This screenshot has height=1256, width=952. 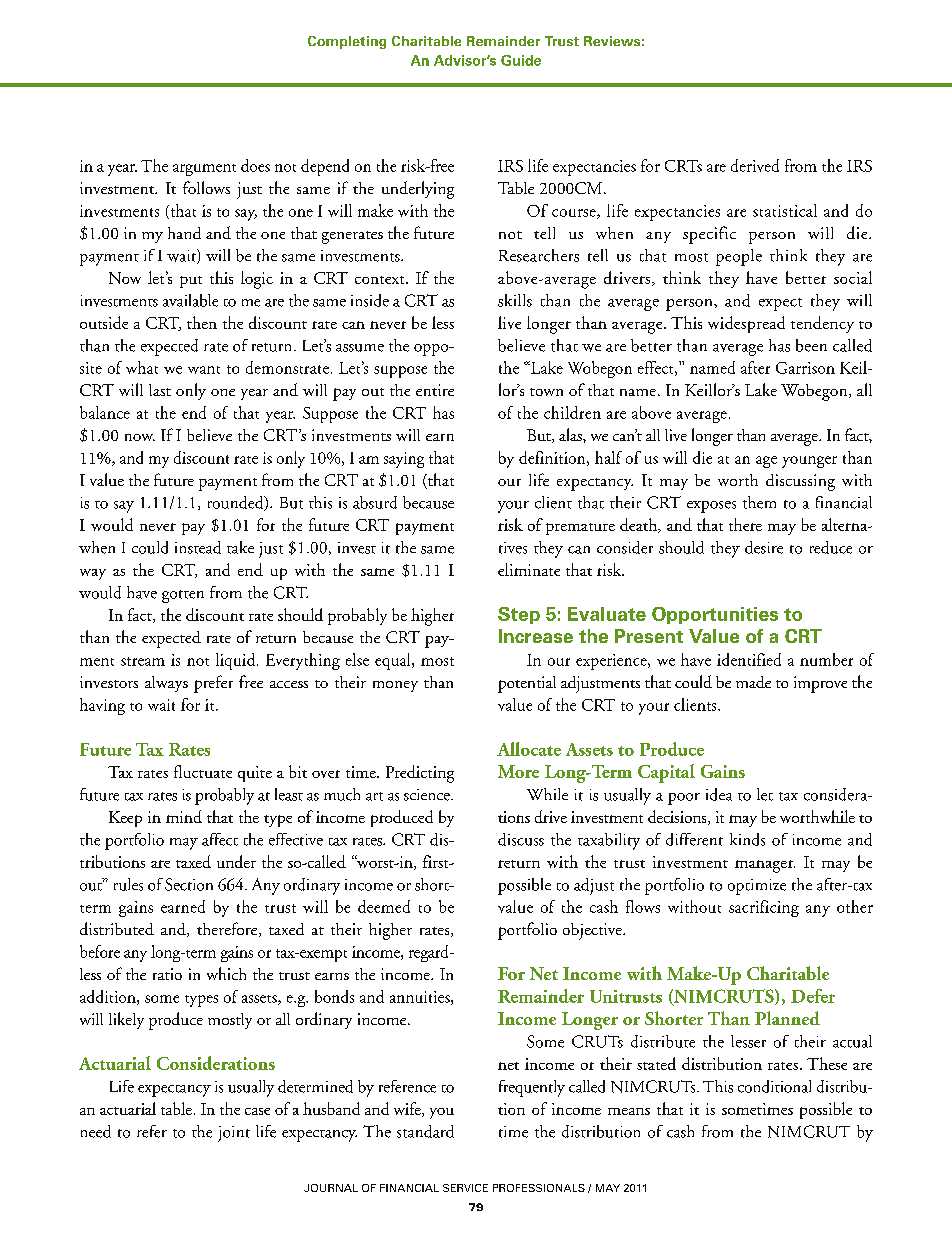 What do you see at coordinates (184, 816) in the screenshot?
I see `mind` at bounding box center [184, 816].
